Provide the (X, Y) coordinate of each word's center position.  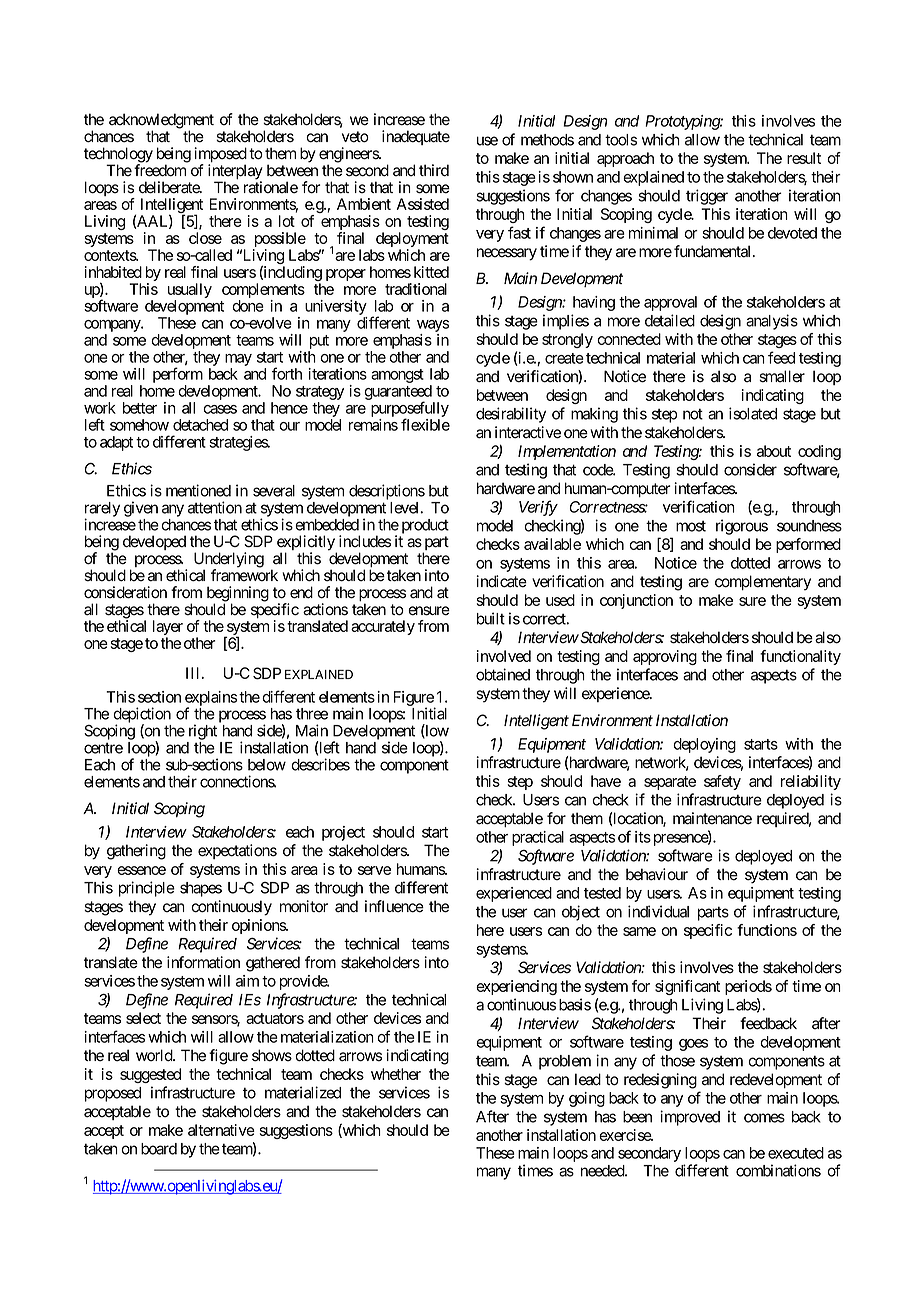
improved (690, 1118)
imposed (220, 156)
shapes (201, 889)
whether (396, 1074)
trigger (707, 197)
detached (200, 425)
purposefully (410, 410)
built (491, 618)
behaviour (657, 874)
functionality (800, 657)
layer (168, 629)
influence (394, 906)
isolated (753, 413)
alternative (221, 1130)
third (434, 170)
